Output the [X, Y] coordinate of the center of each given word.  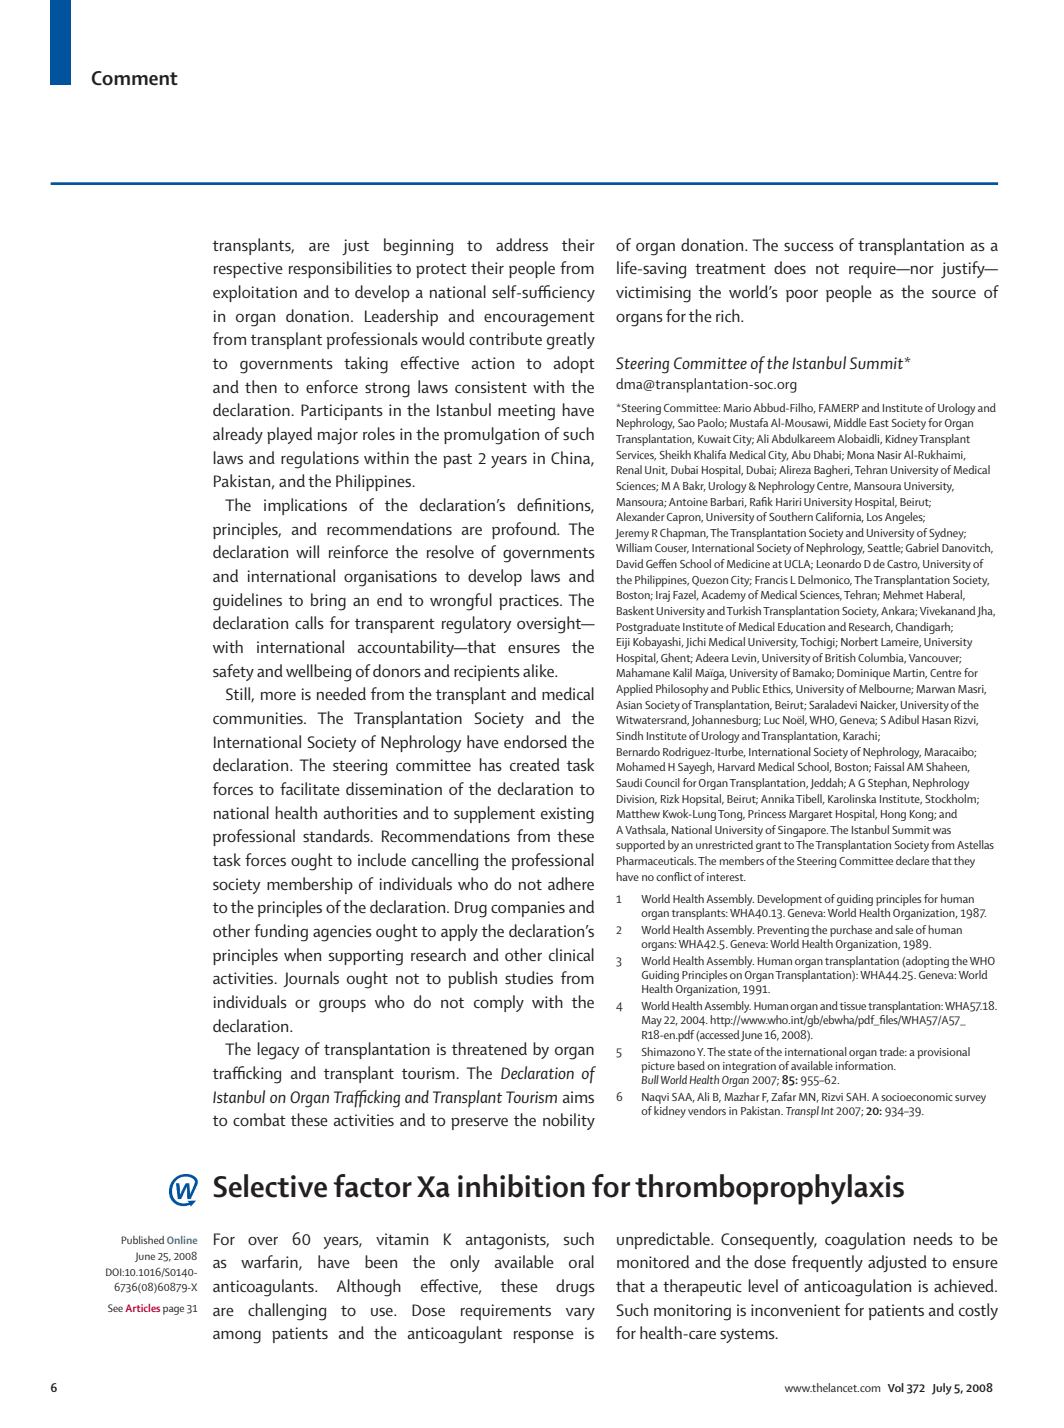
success [809, 246]
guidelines [247, 602]
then [261, 386]
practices [530, 602]
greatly [571, 341]
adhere [571, 883]
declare [912, 860]
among [237, 1337]
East [879, 423]
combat [259, 1119]
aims [578, 1097]
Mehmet [903, 594]
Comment [134, 78]
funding [281, 933]
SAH [857, 1097]
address [522, 244]
